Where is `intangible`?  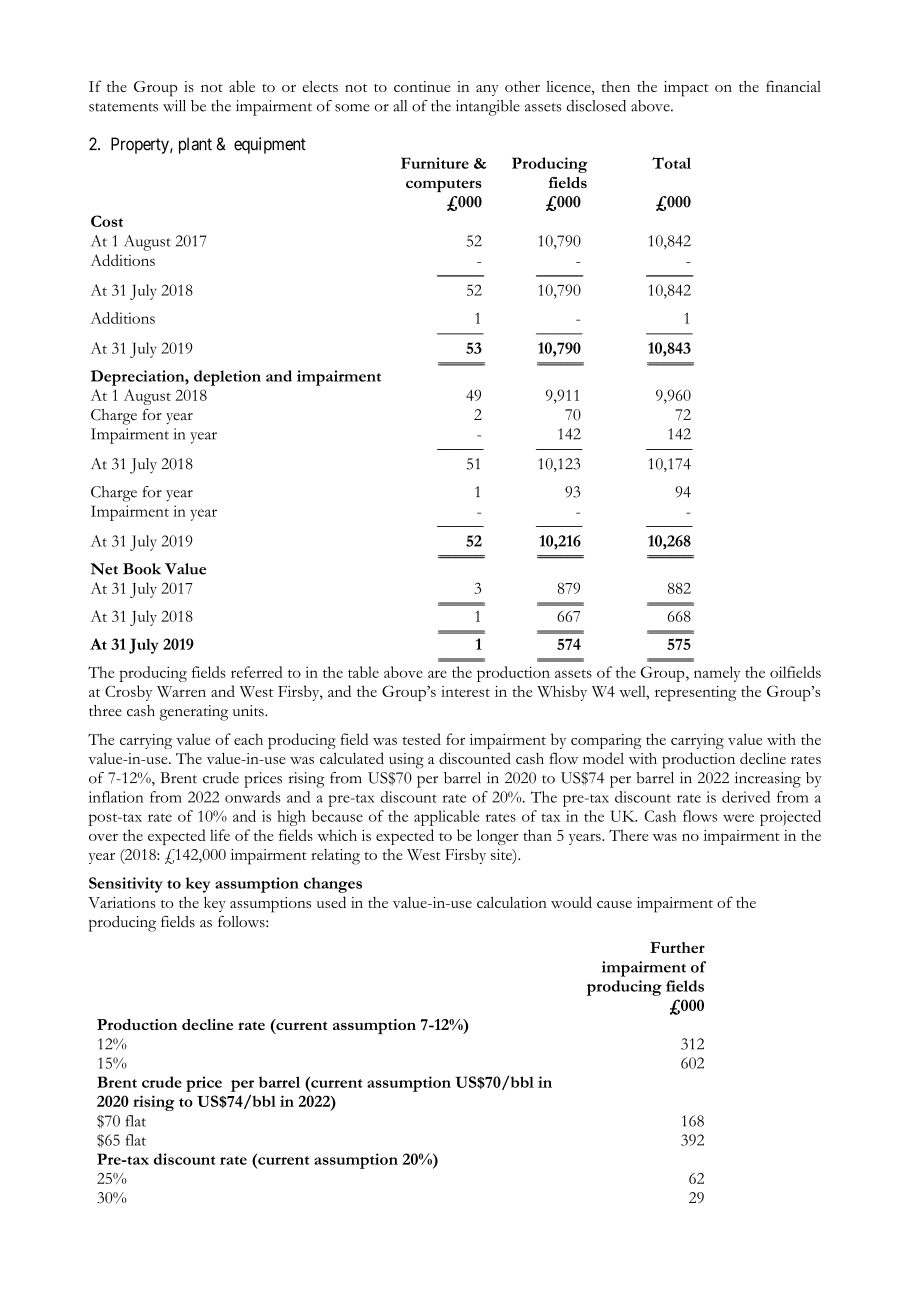 intangible is located at coordinates (488, 108).
